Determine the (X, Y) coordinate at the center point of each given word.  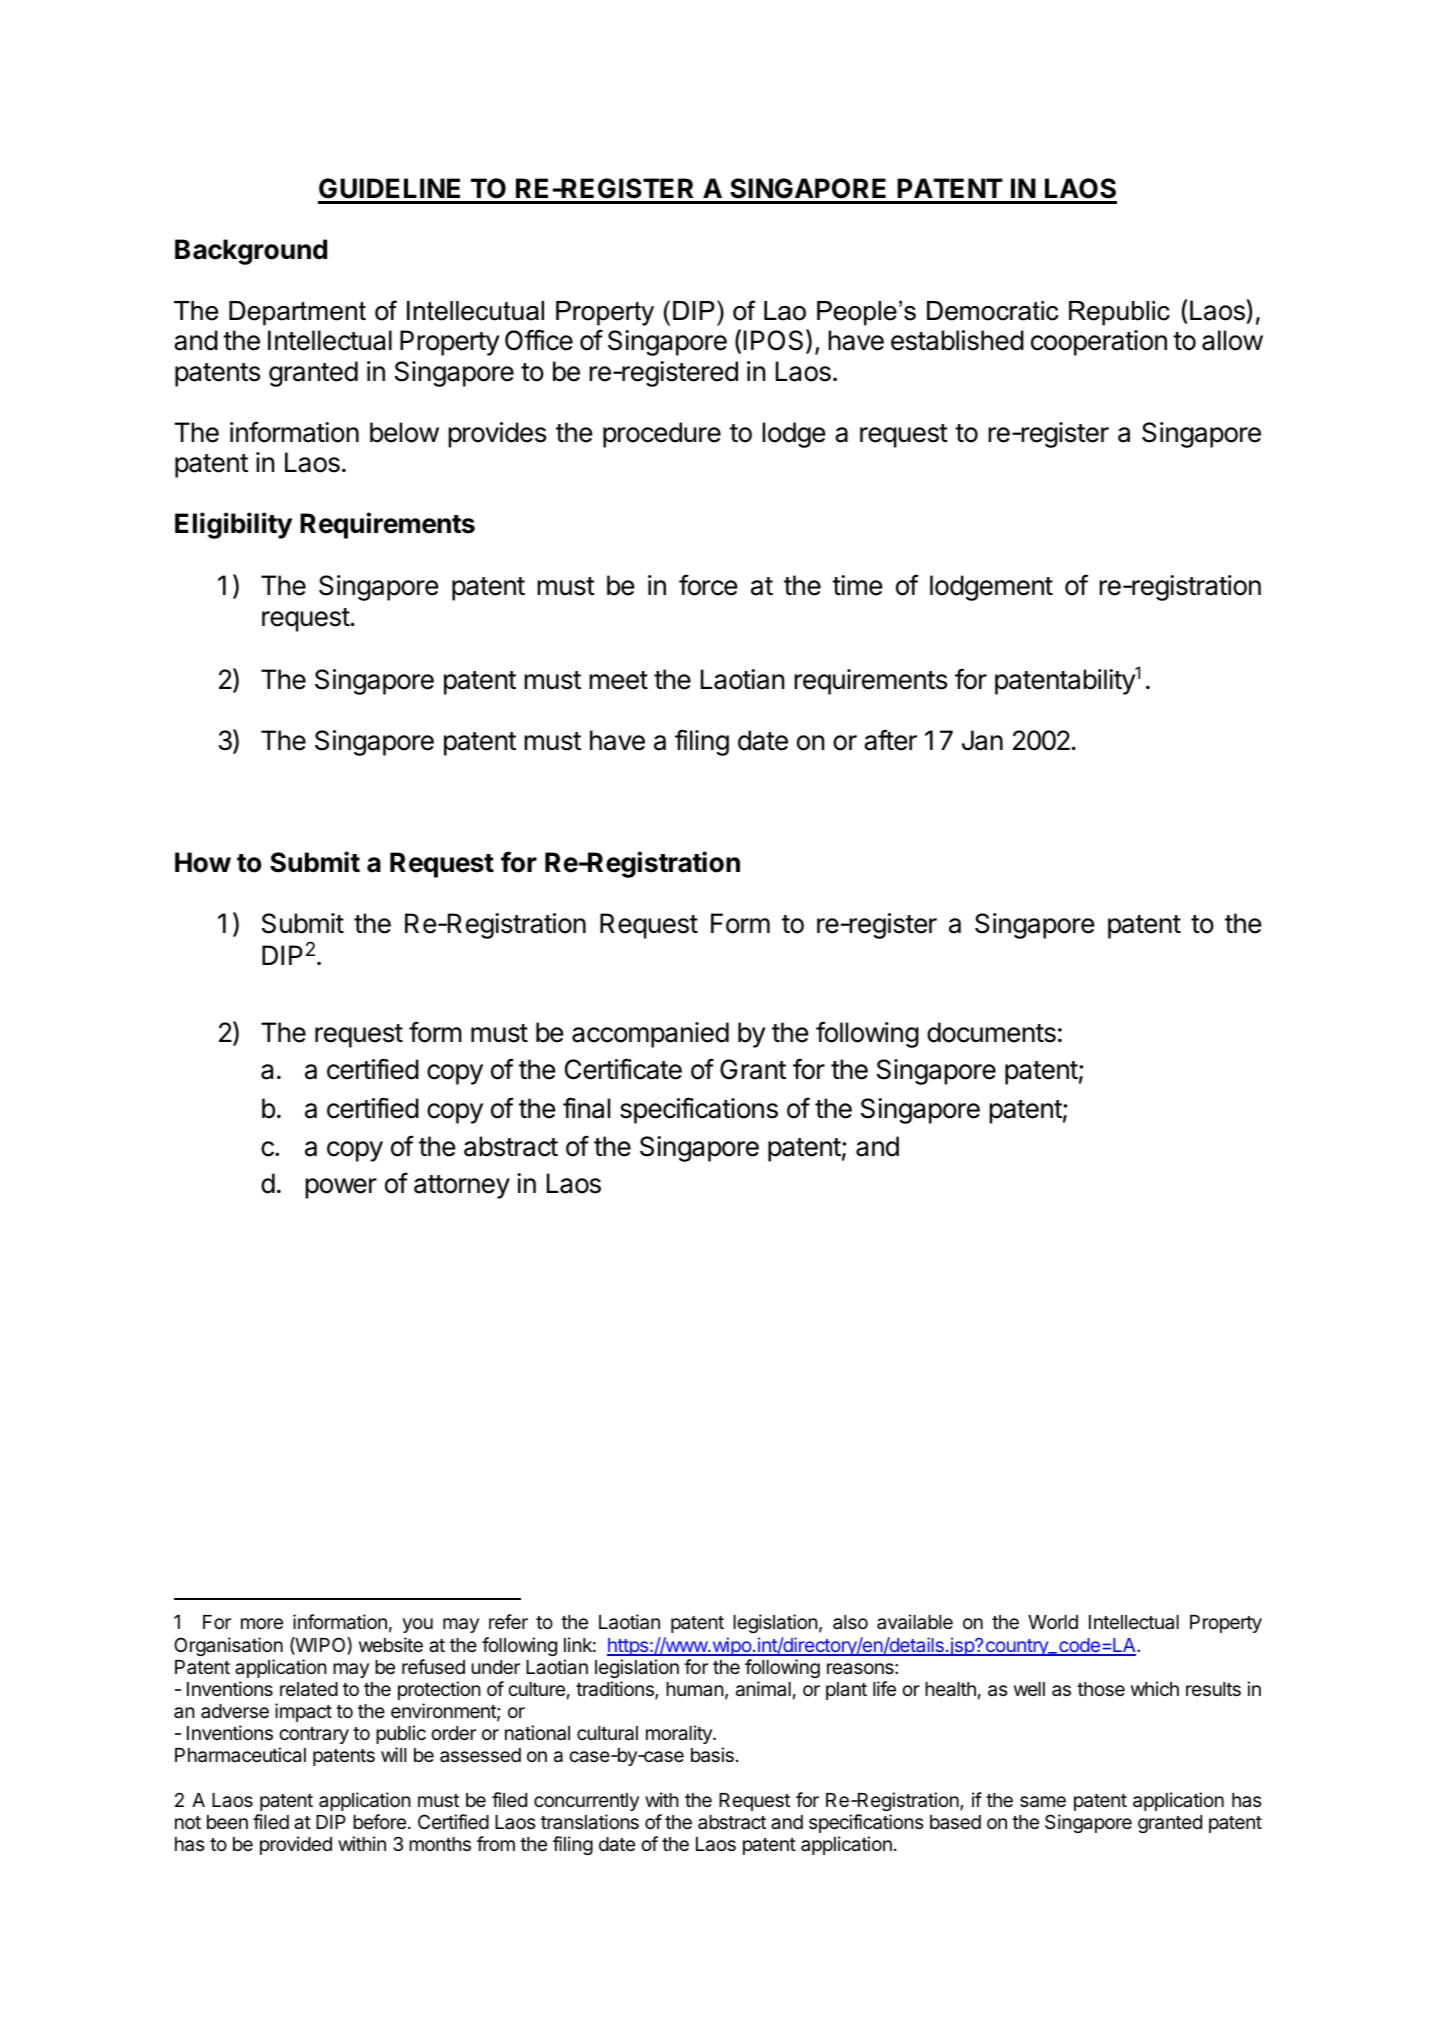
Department (297, 313)
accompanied (650, 1035)
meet (618, 680)
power (341, 1188)
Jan (982, 740)
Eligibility (233, 525)
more (262, 1623)
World (1053, 1622)
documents (991, 1032)
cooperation (1099, 343)
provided (296, 1845)
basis (712, 1755)
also (850, 1622)
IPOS (773, 340)
